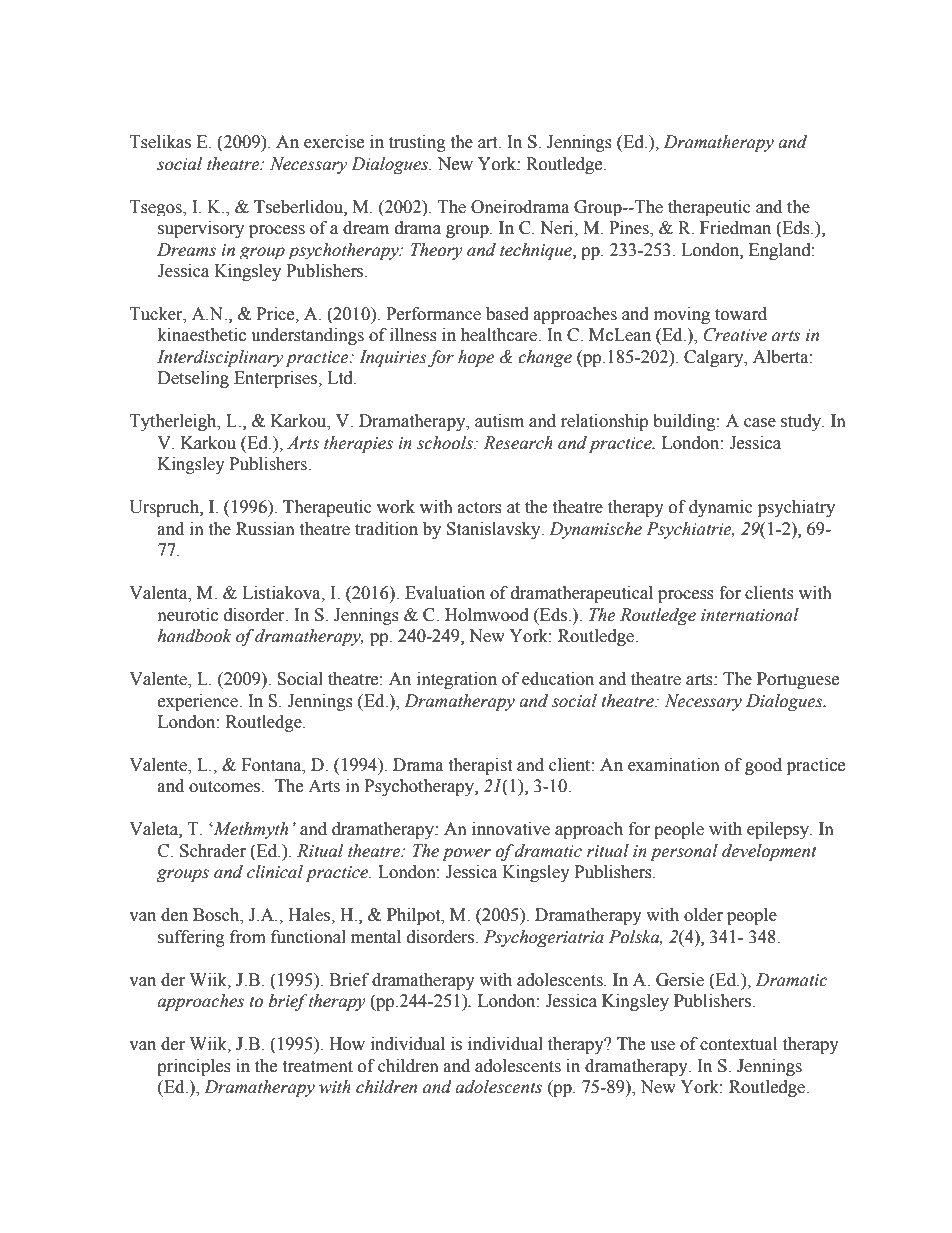 The height and width of the screenshot is (1233, 952). I want to click on exercise, so click(334, 142).
